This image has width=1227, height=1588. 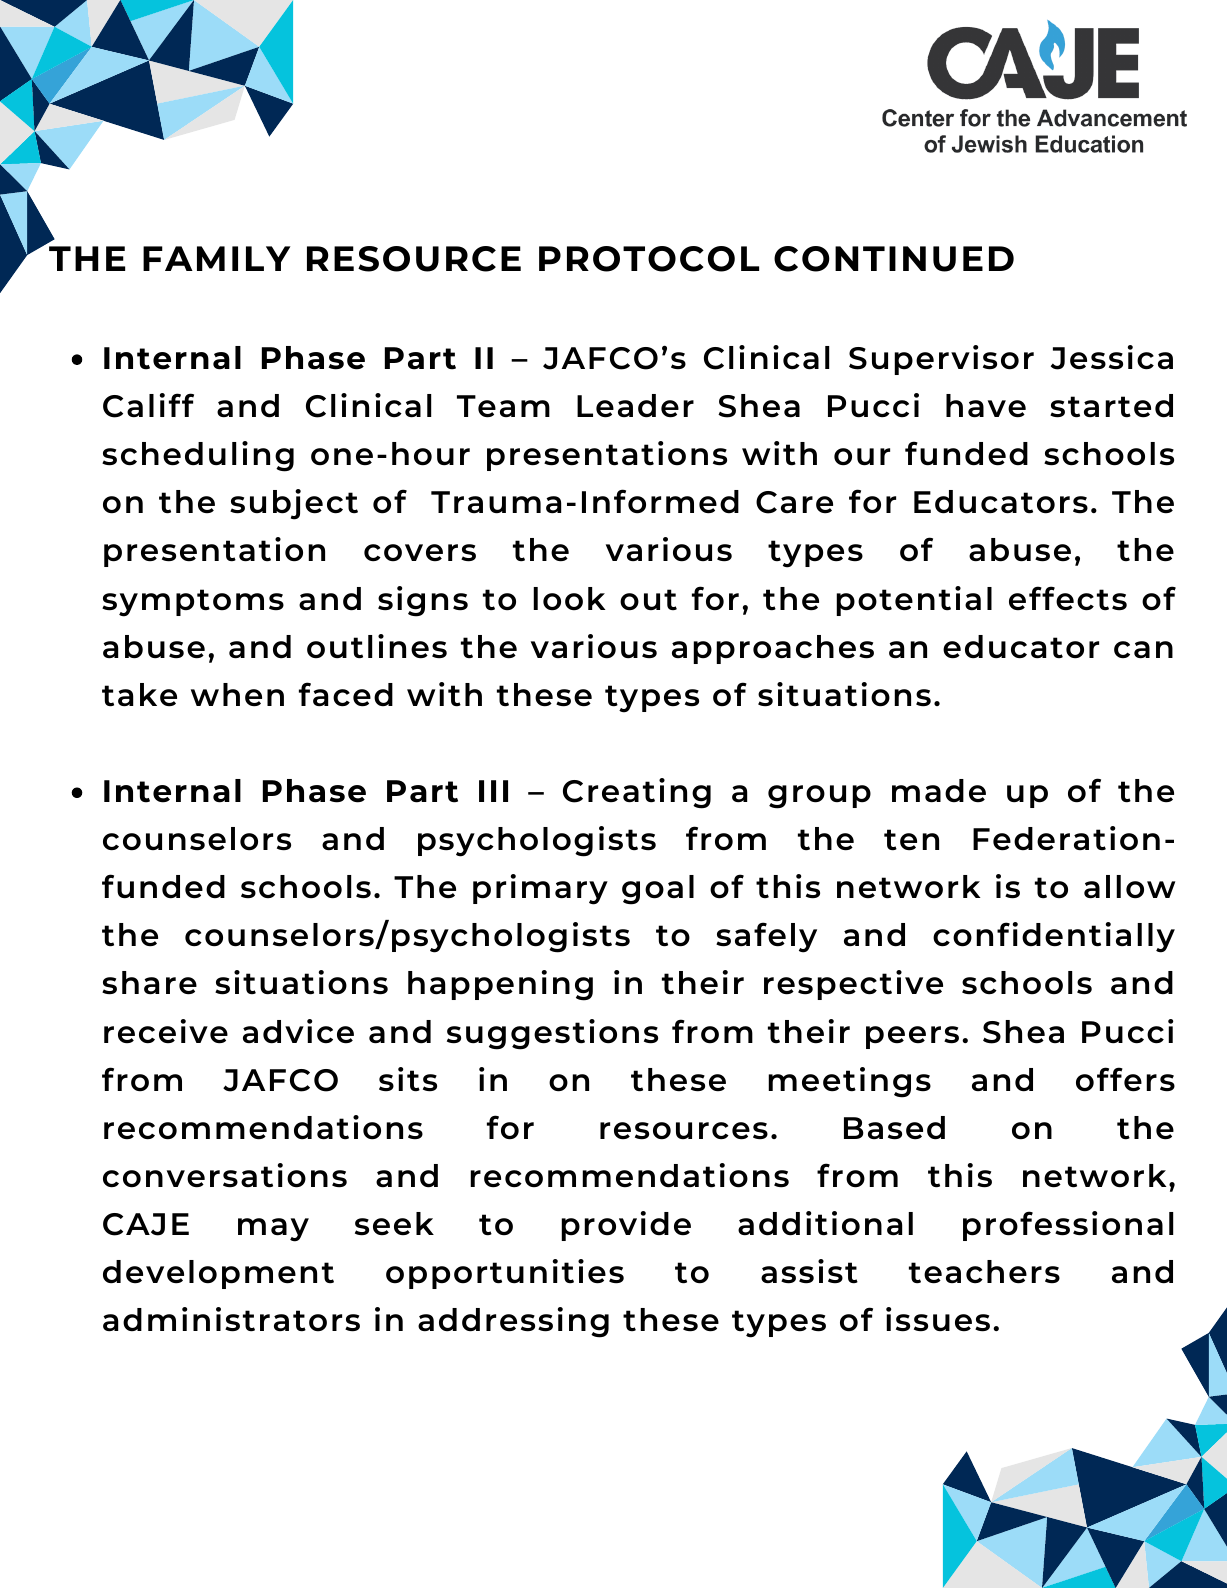 What do you see at coordinates (649, 259) in the image?
I see `PROTOCOL` at bounding box center [649, 259].
